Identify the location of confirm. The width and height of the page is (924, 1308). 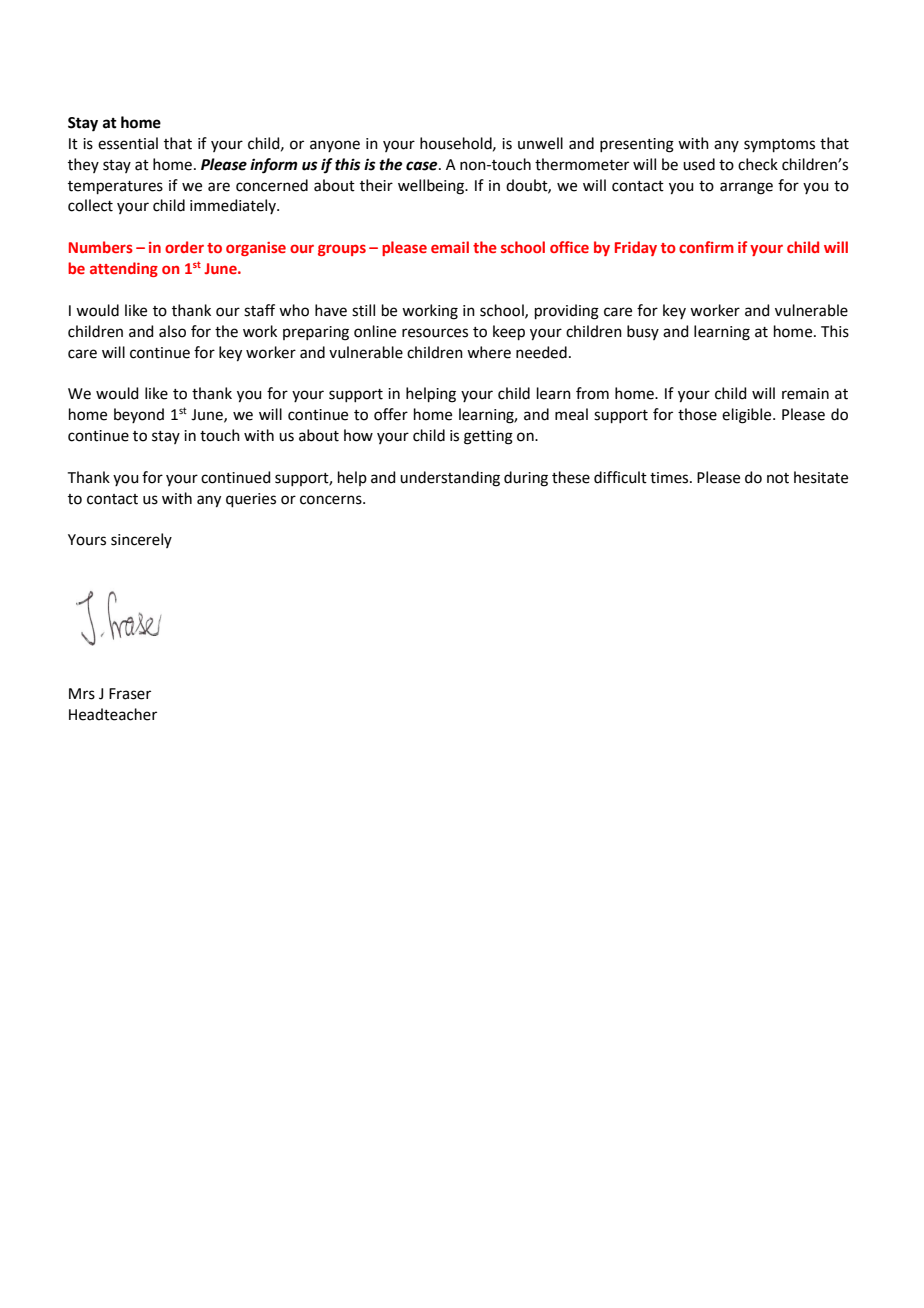
(706, 247).
